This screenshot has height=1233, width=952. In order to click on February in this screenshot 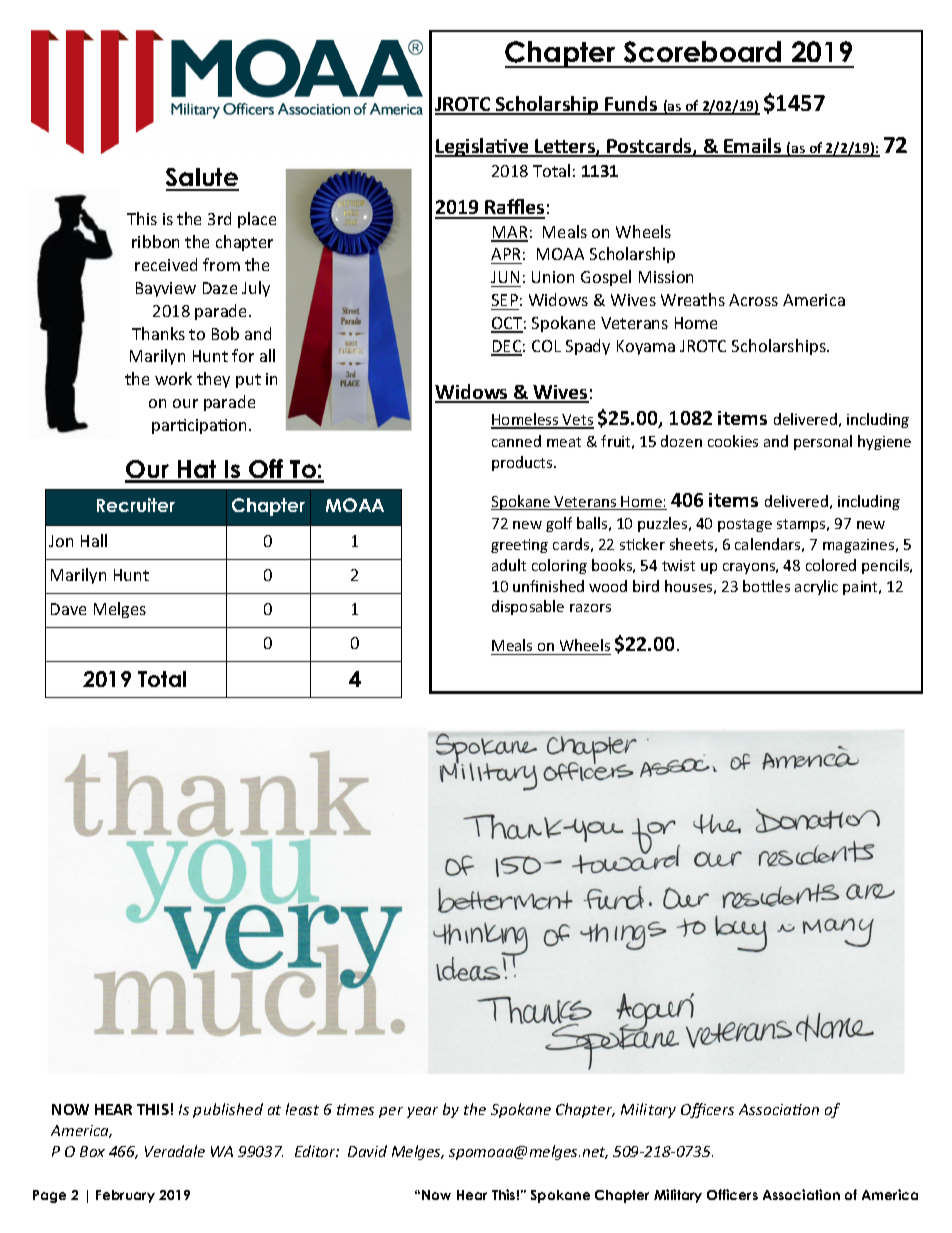, I will do `click(125, 1196)`.
